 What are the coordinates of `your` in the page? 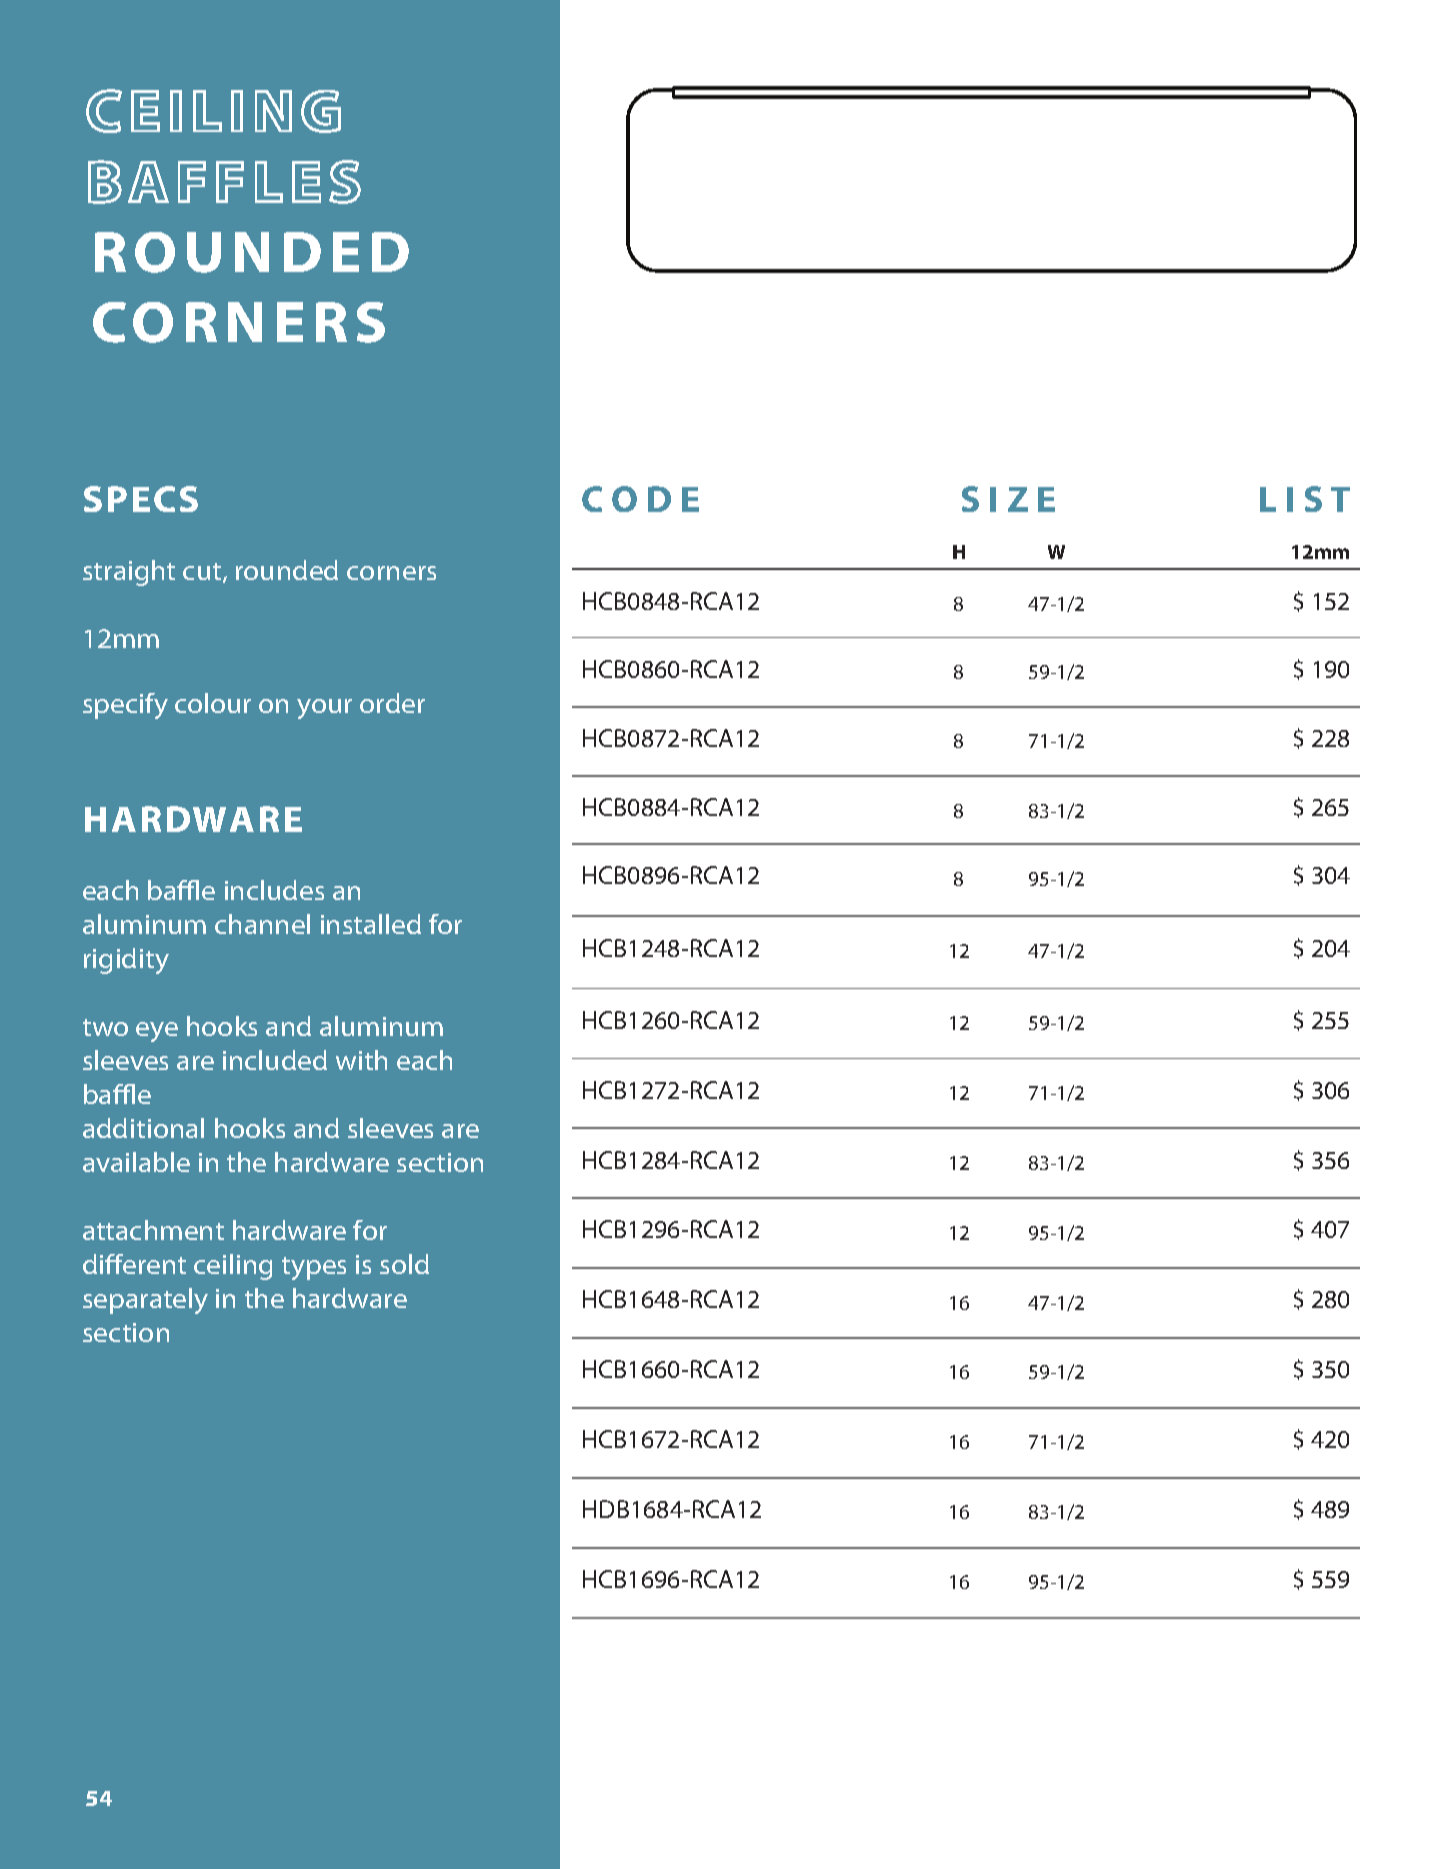 It's located at (324, 709).
